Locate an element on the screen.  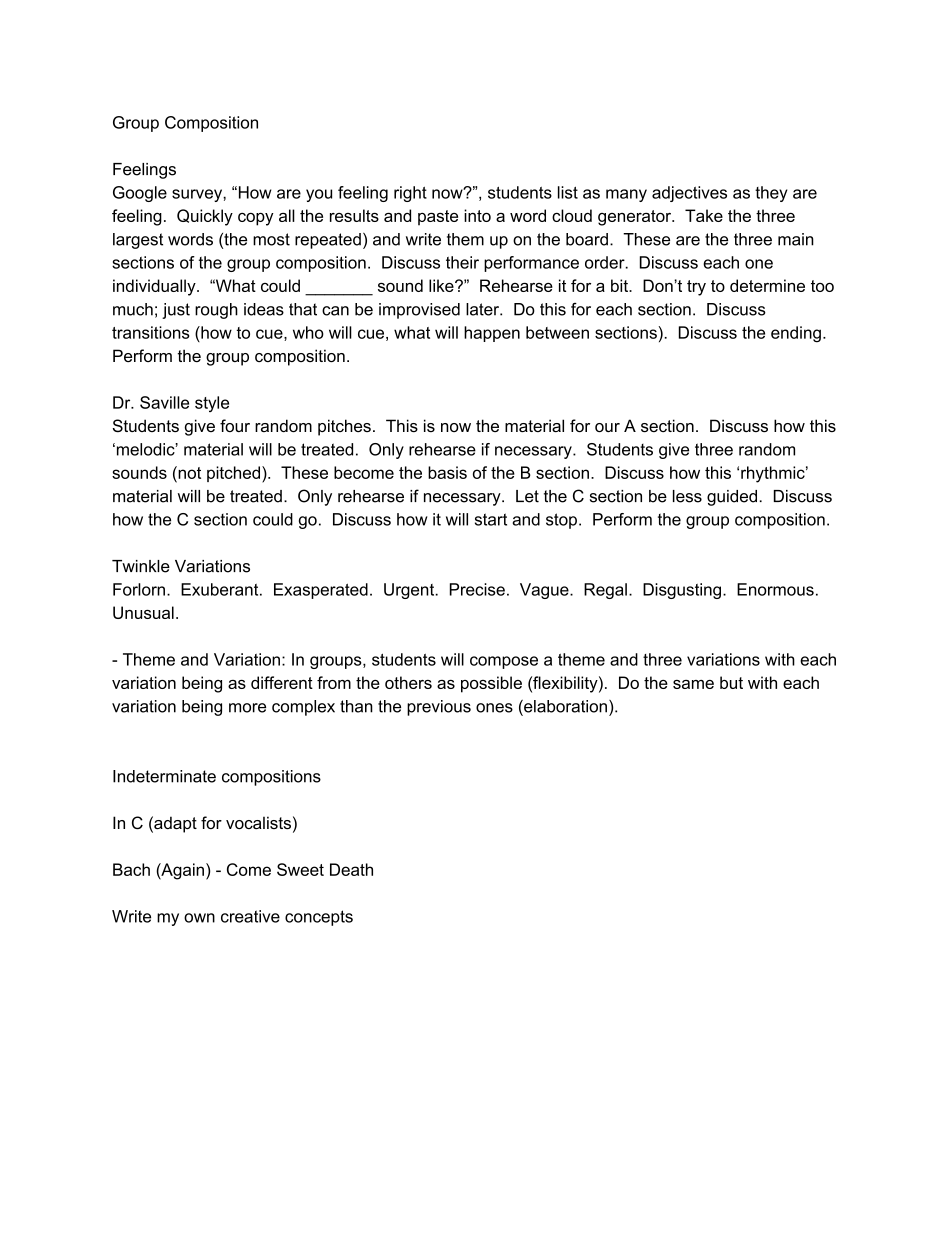
own is located at coordinates (199, 918).
